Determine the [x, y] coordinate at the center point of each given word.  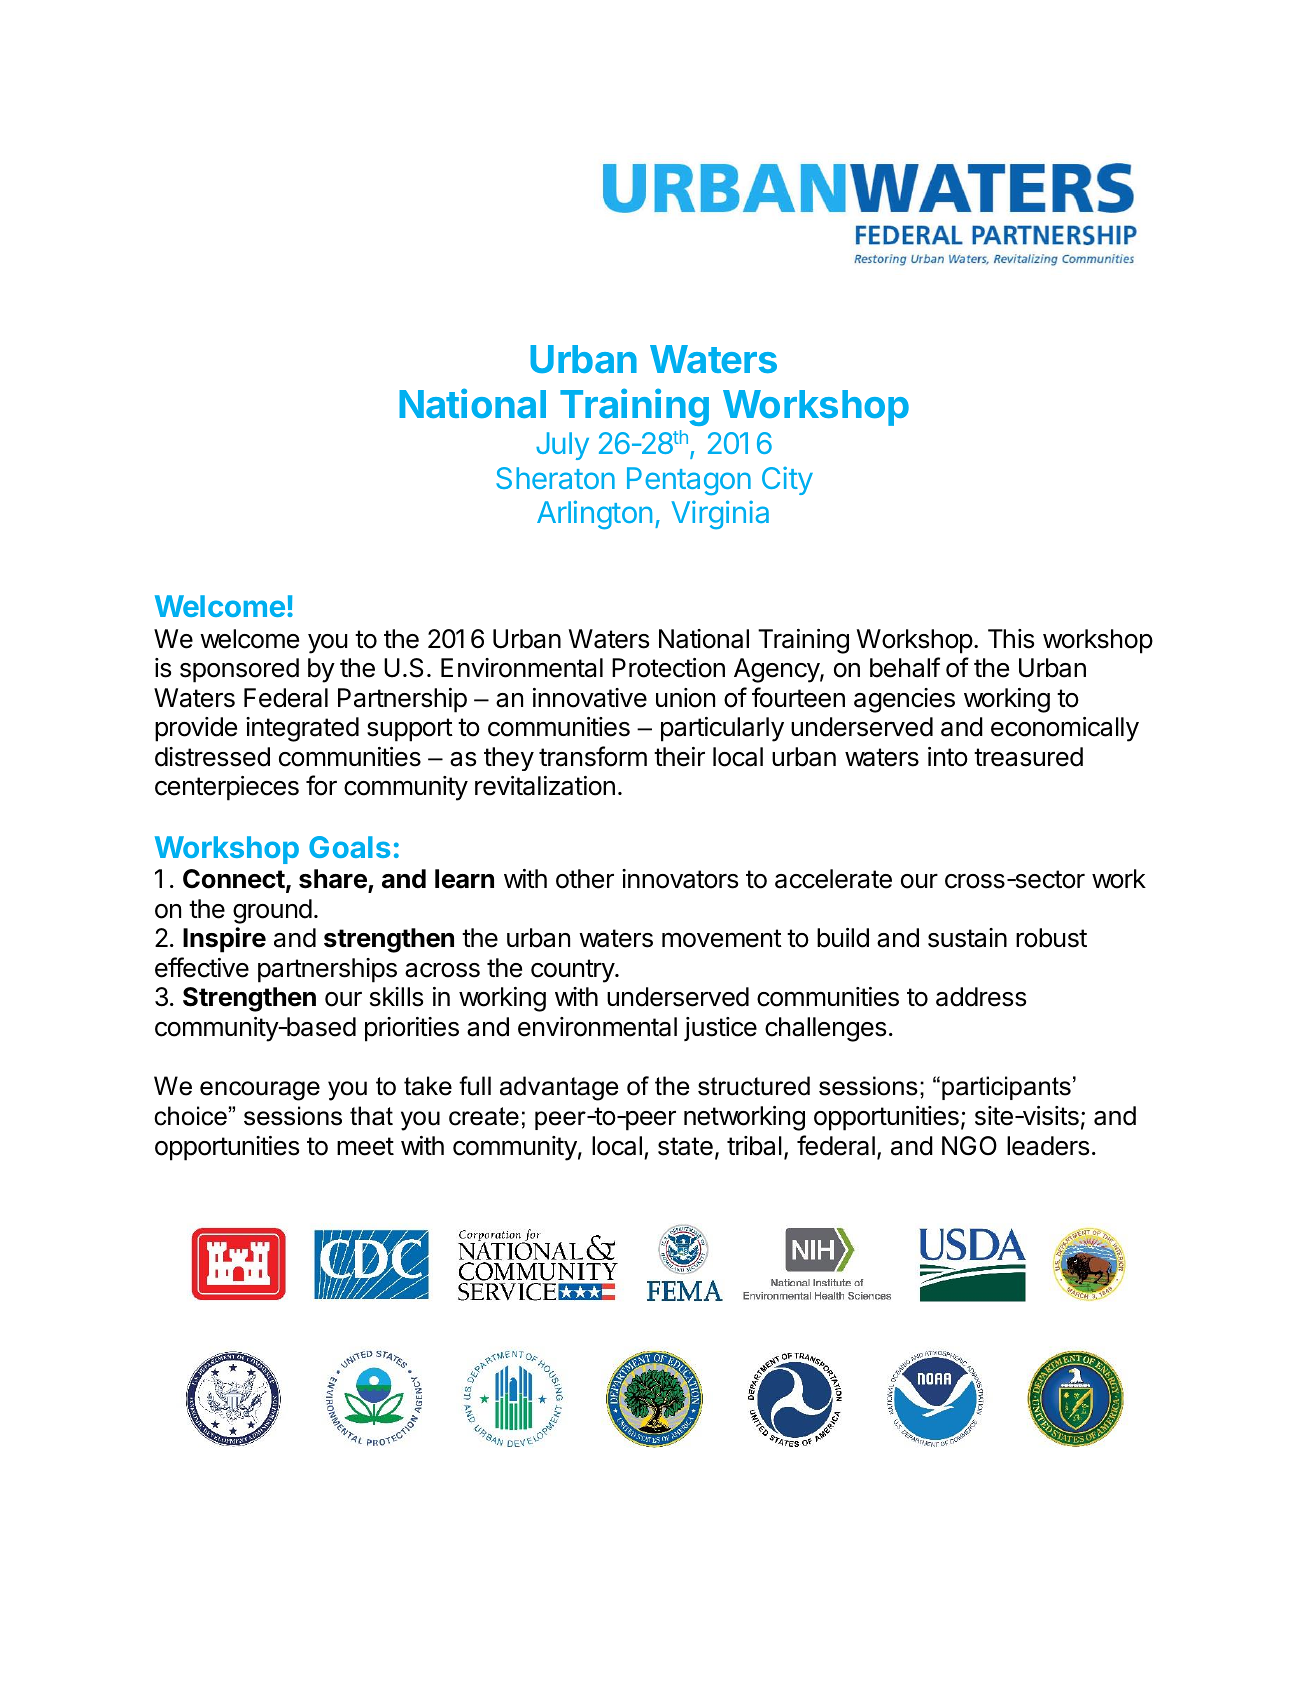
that [371, 1116]
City [787, 481]
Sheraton [555, 478]
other [585, 879]
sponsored [239, 670]
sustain [967, 938]
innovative [590, 698]
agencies [904, 700]
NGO [969, 1146]
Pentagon [689, 481]
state [685, 1146]
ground [272, 911]
